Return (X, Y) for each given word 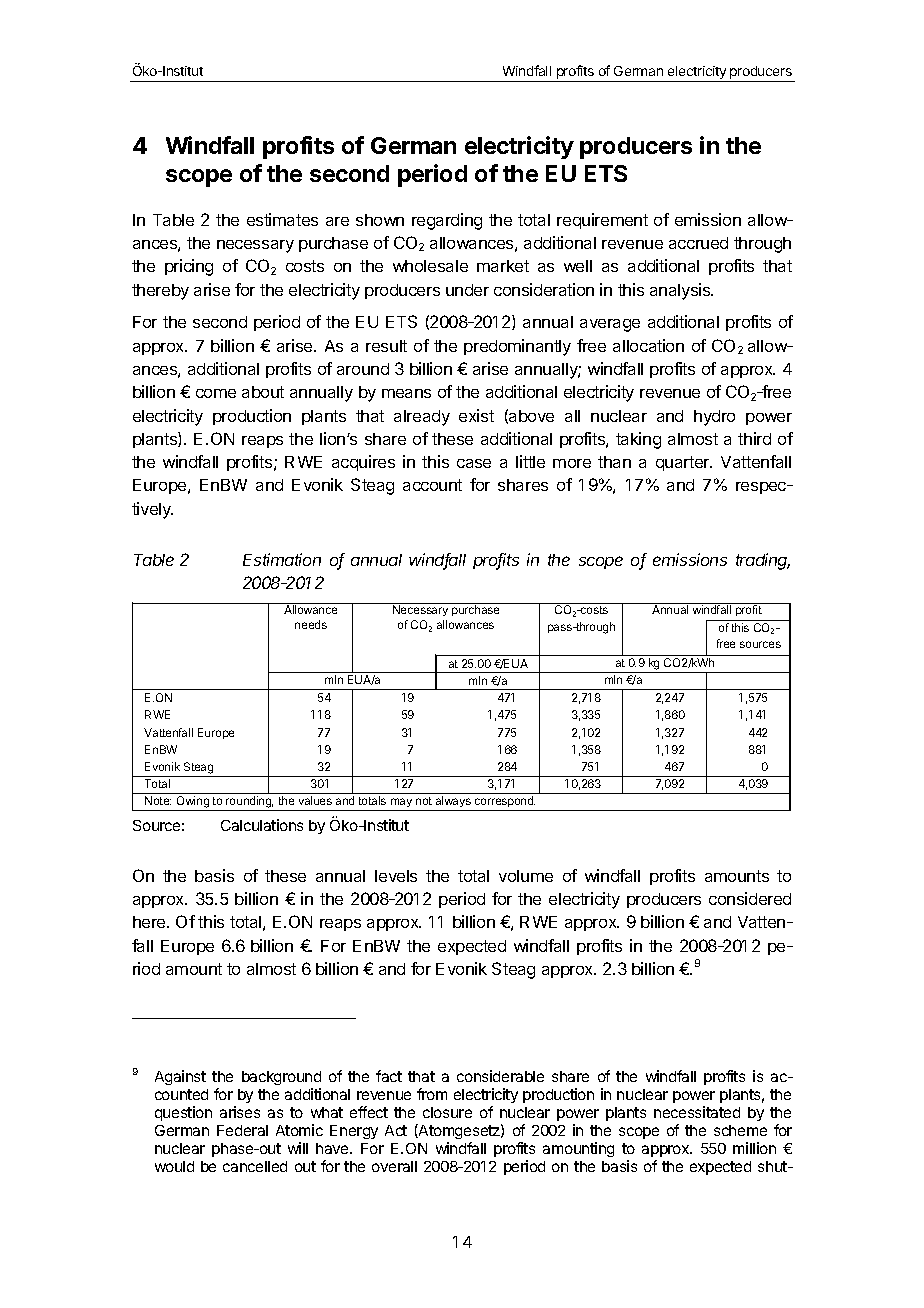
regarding (447, 221)
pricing (189, 267)
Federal (242, 1130)
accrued (698, 243)
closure (447, 1112)
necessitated (697, 1112)
